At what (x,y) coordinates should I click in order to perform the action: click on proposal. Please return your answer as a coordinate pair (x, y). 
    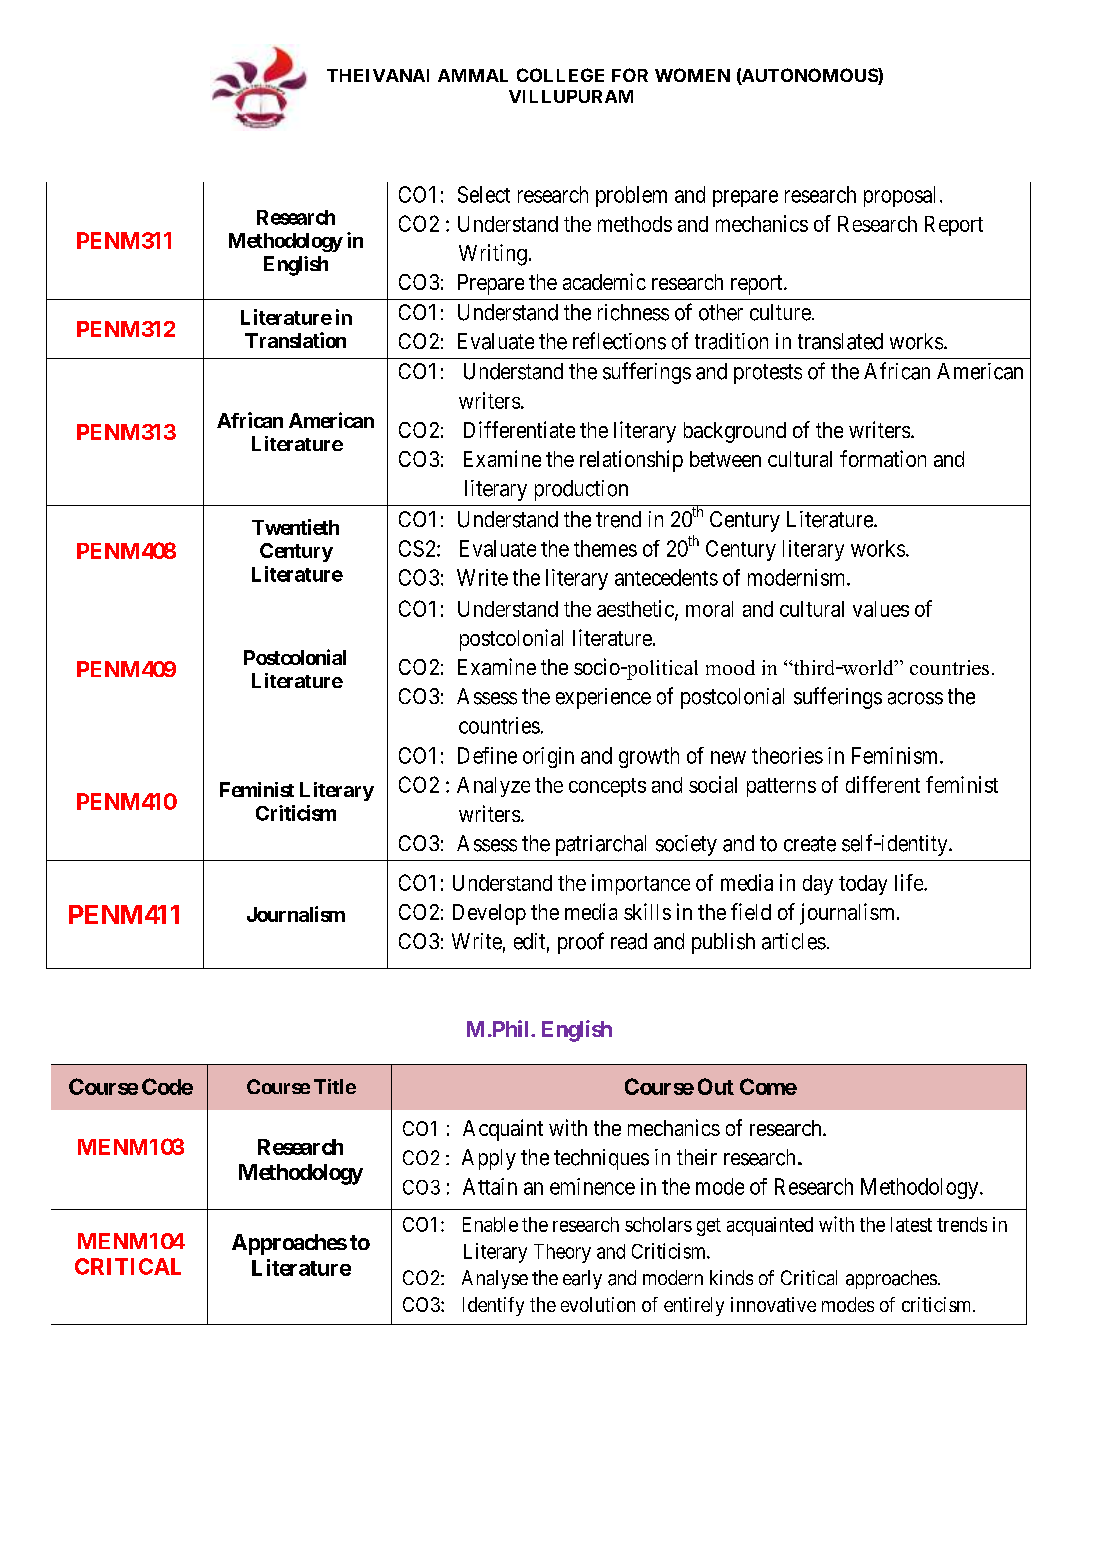
    Looking at the image, I should click on (899, 196).
